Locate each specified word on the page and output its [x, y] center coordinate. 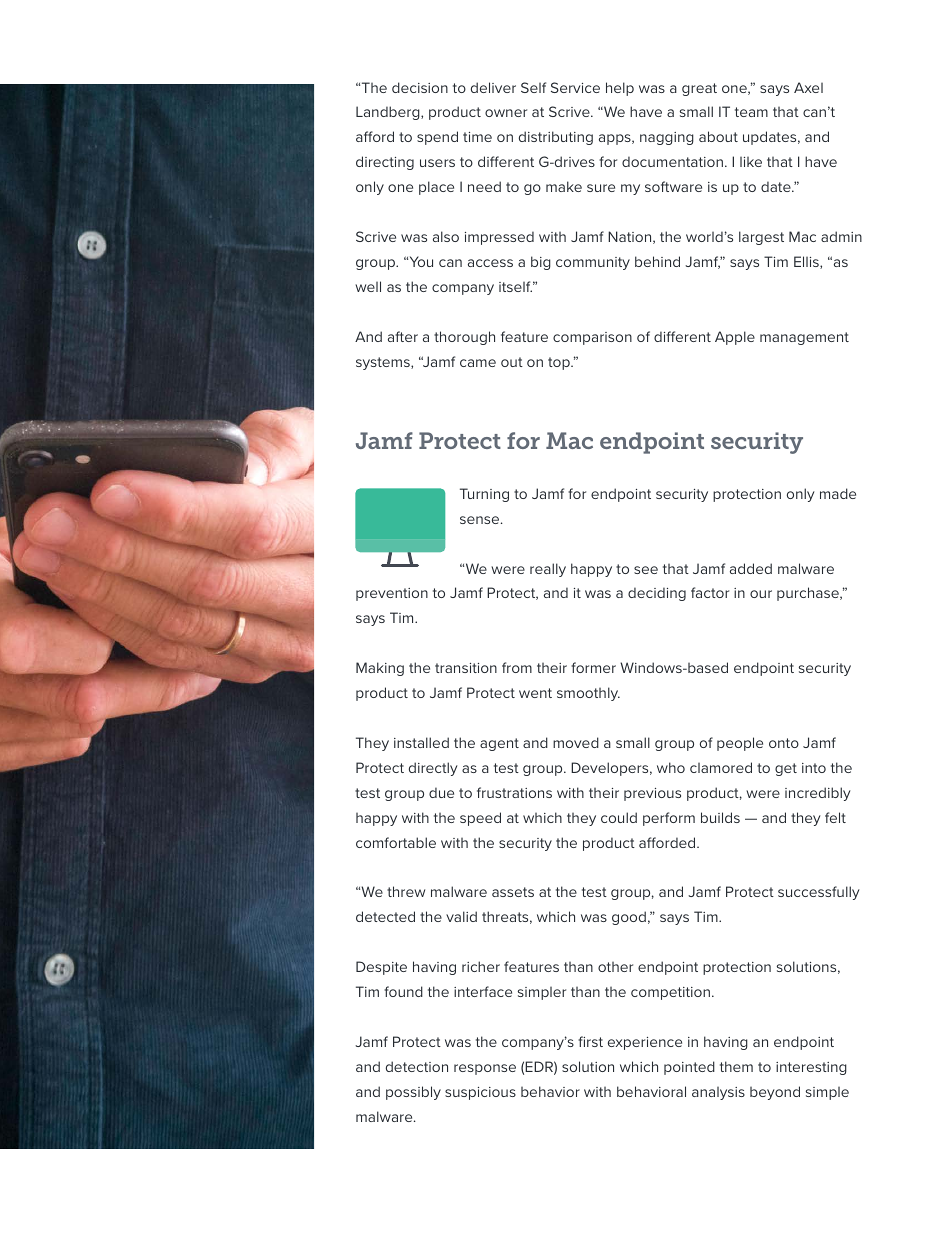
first [590, 1041]
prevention [392, 594]
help [620, 89]
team [751, 112]
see [646, 570]
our [761, 594]
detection [417, 1066]
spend [437, 138]
